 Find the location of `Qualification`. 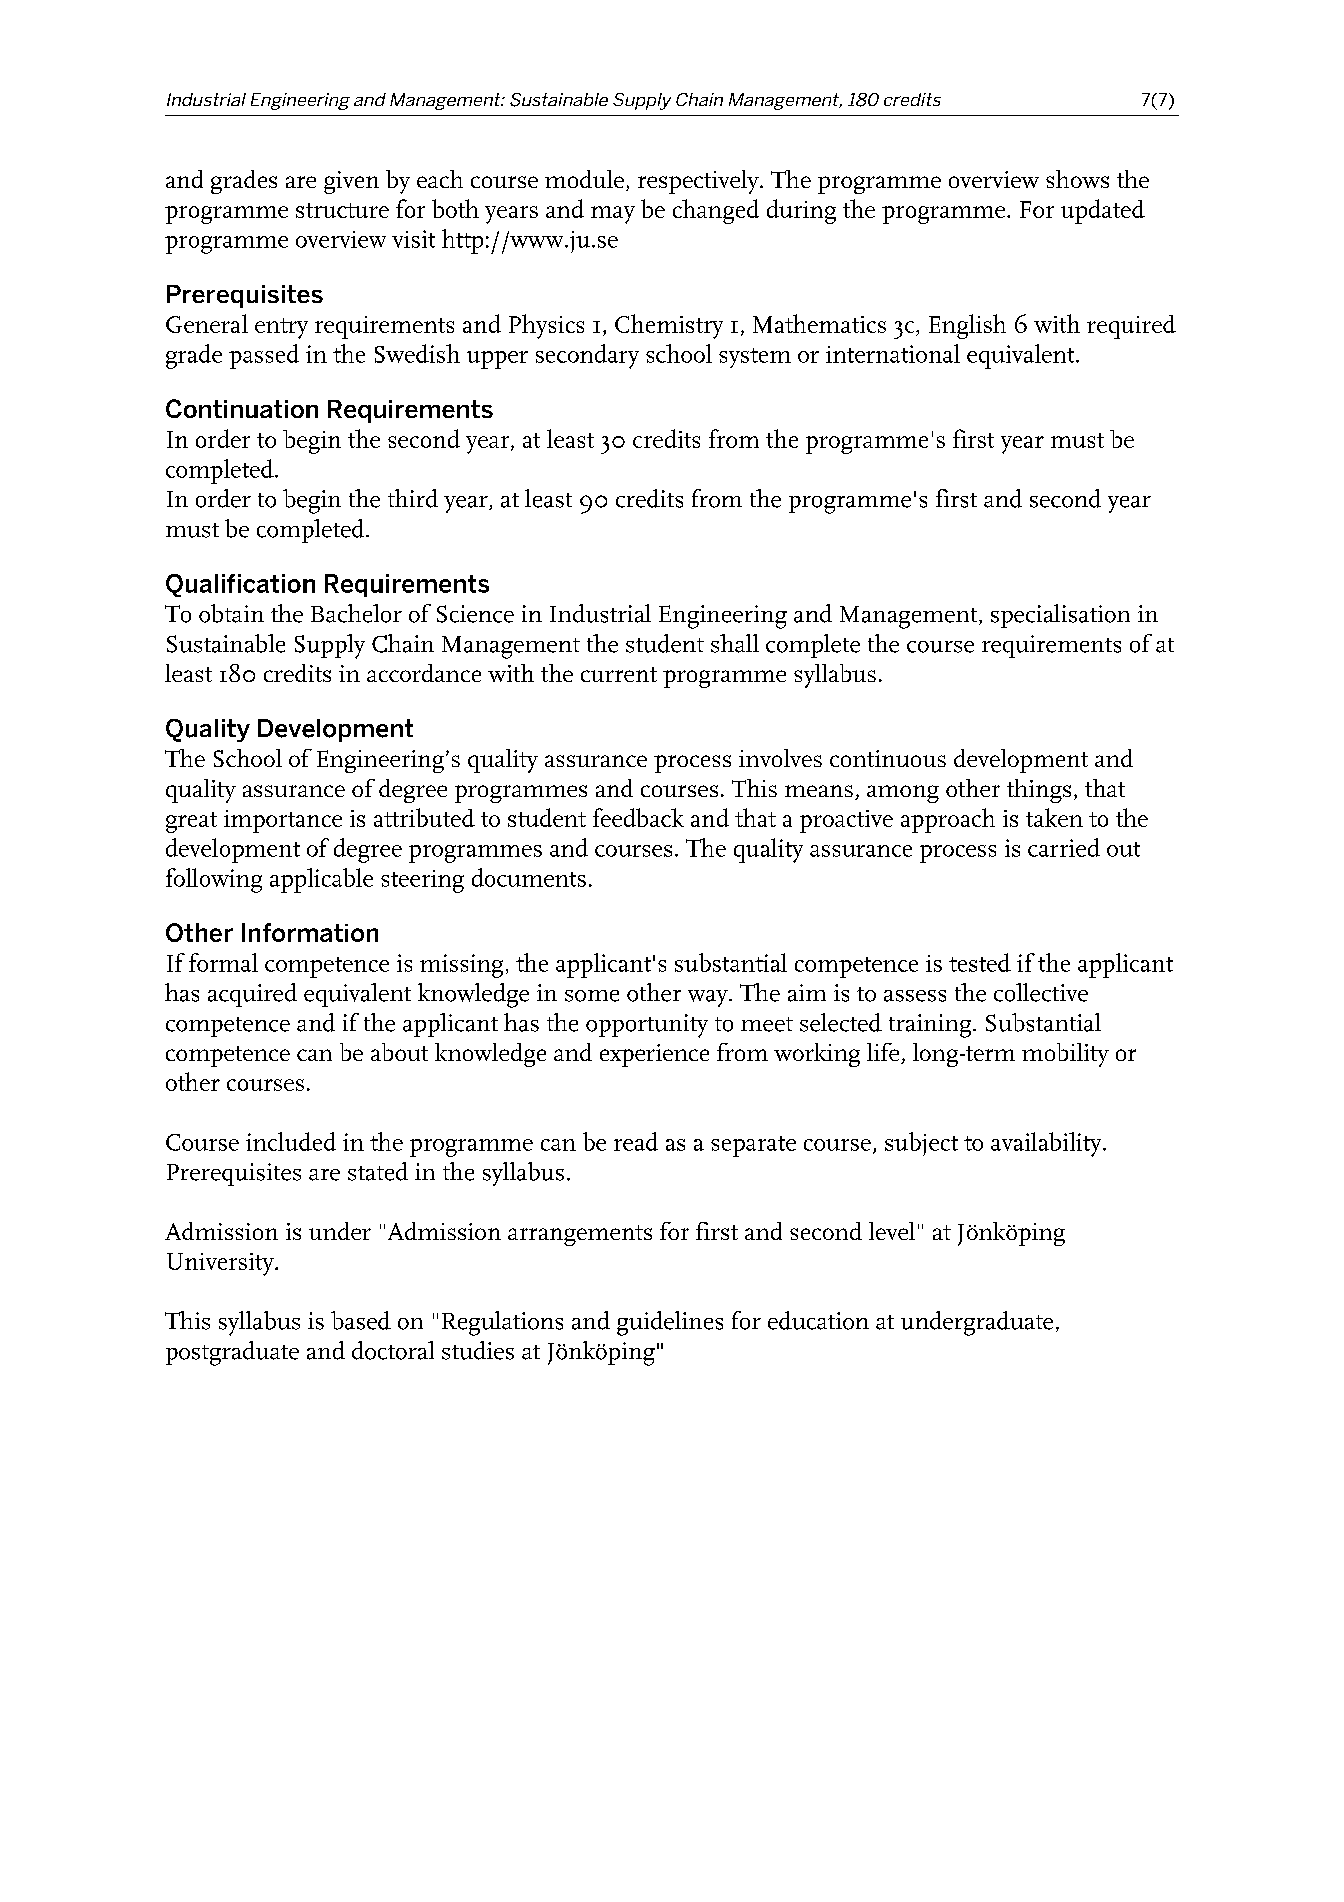

Qualification is located at coordinates (240, 585).
